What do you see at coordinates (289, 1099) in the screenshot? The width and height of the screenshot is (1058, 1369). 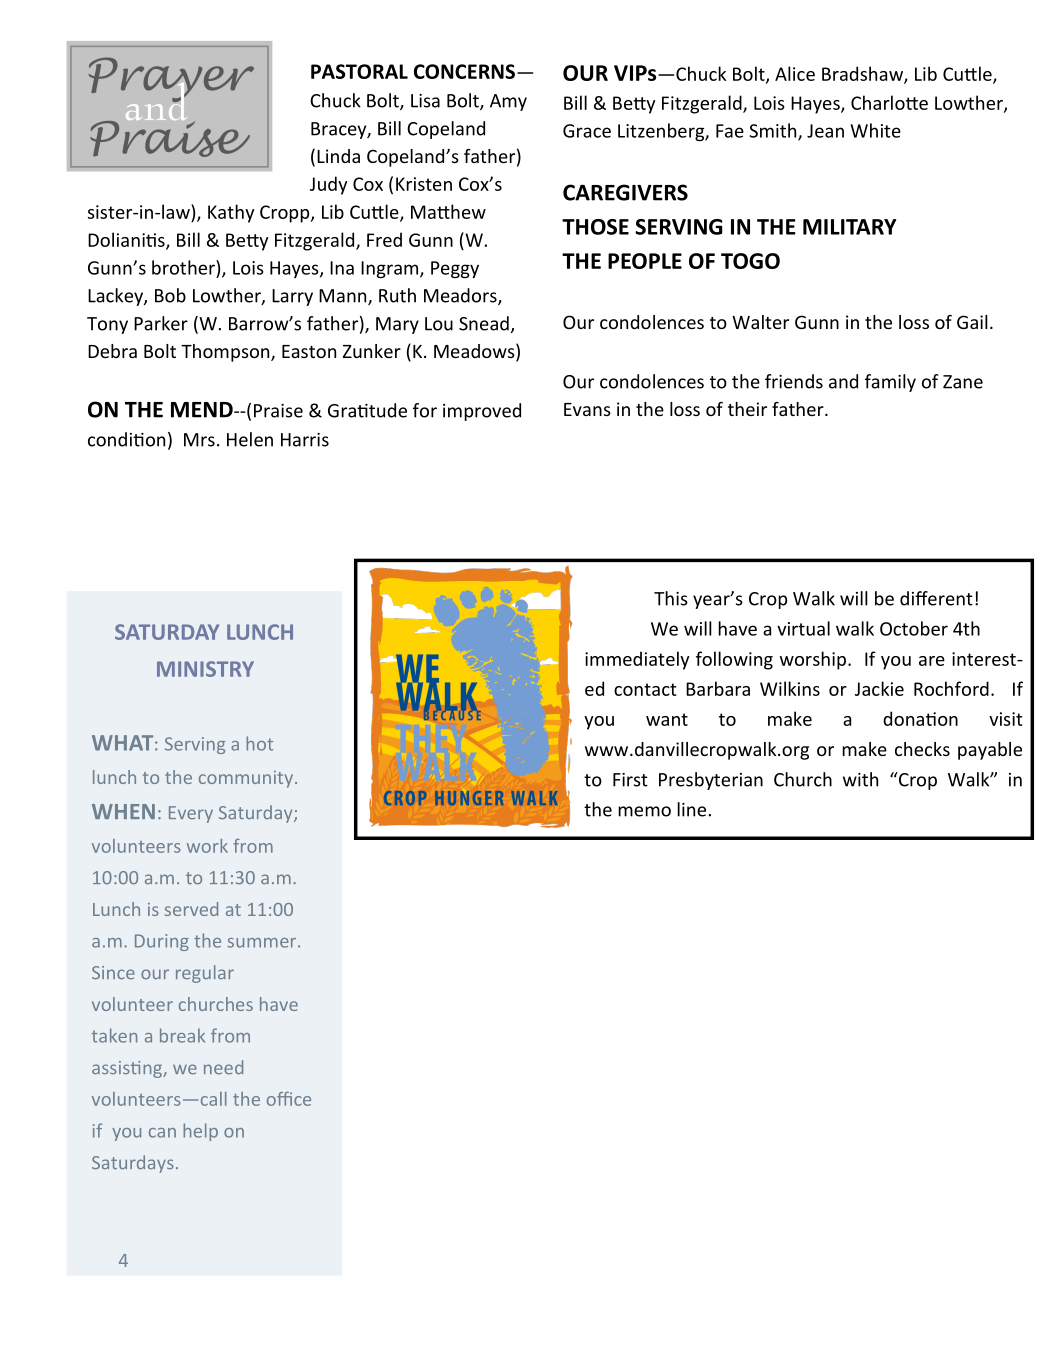 I see `office` at bounding box center [289, 1099].
